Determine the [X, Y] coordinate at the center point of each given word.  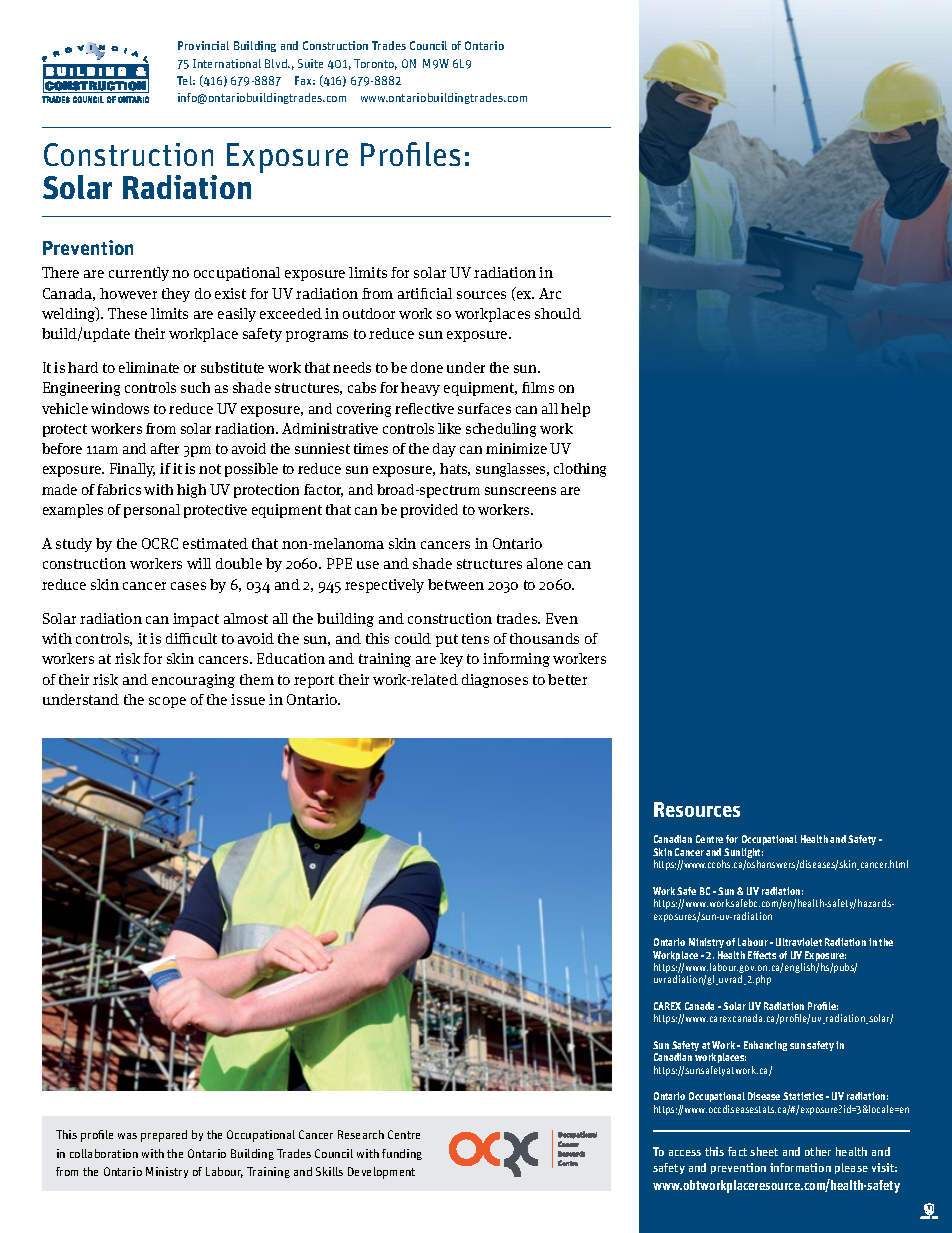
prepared [164, 1136]
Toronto [375, 64]
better [567, 679]
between [456, 584]
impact [196, 620]
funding [402, 1154]
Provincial [203, 45]
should [558, 313]
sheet [764, 1151]
